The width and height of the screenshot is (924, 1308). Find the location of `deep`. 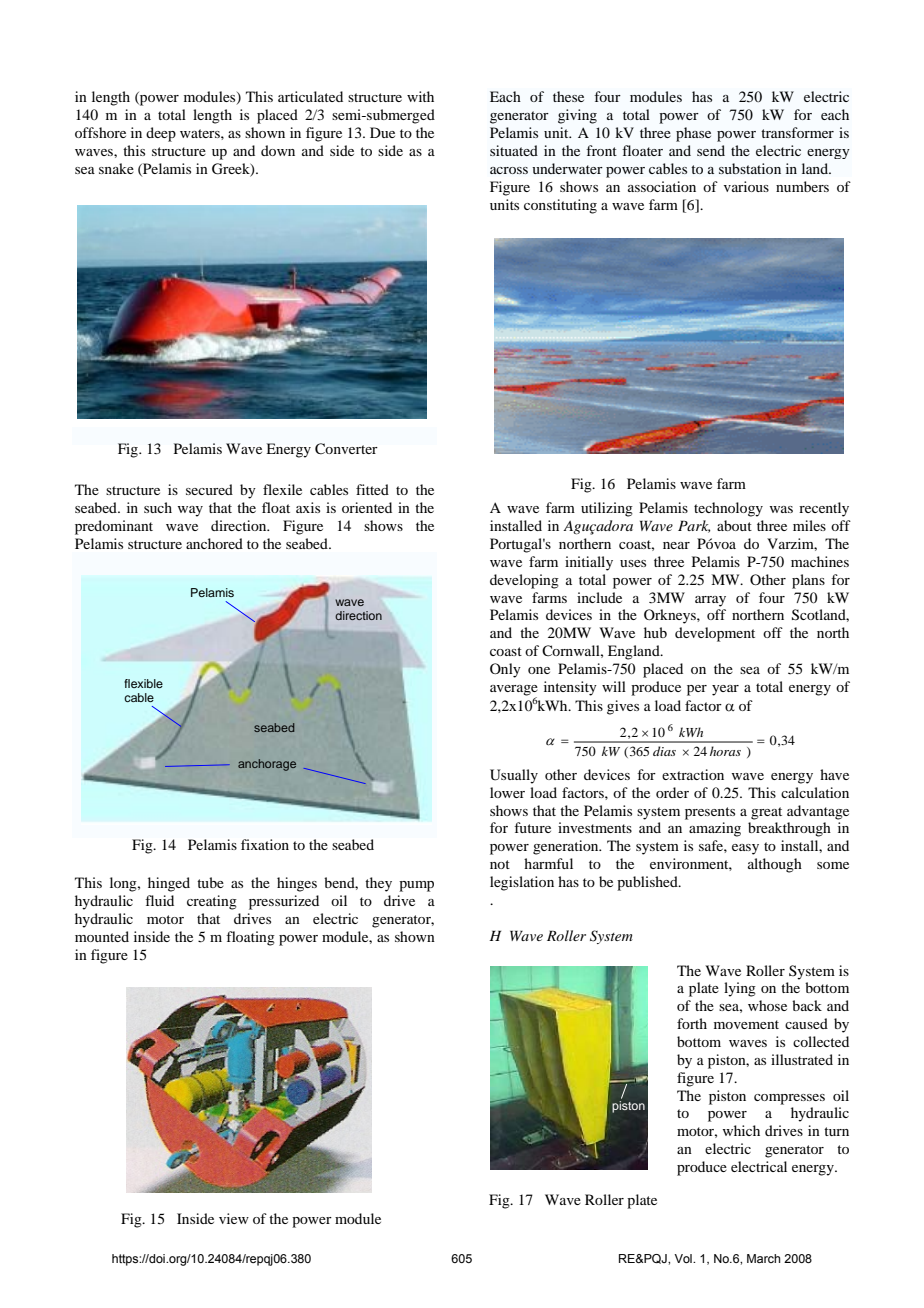

deep is located at coordinates (161, 134).
